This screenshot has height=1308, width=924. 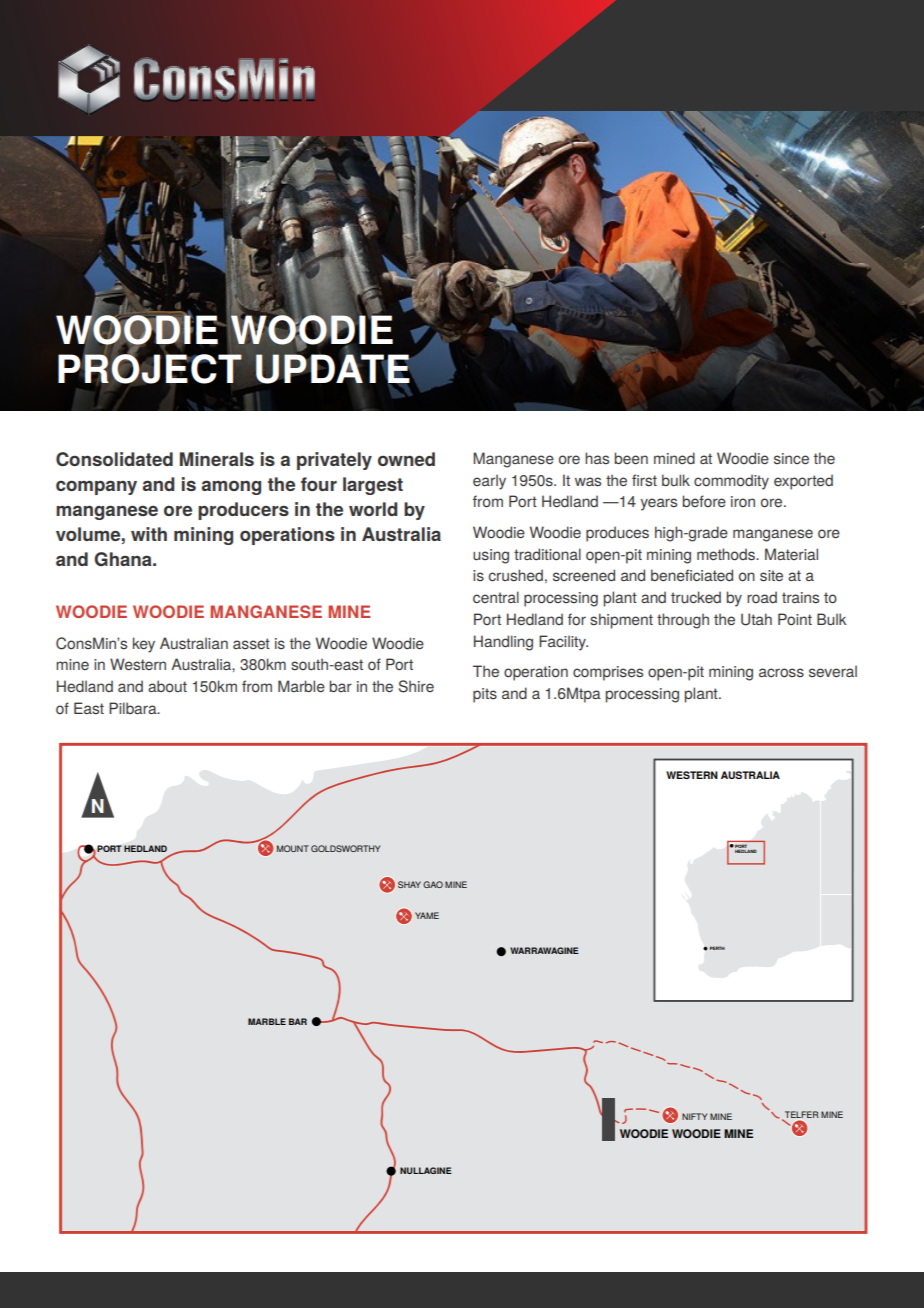 What do you see at coordinates (731, 482) in the screenshot?
I see `commodity` at bounding box center [731, 482].
